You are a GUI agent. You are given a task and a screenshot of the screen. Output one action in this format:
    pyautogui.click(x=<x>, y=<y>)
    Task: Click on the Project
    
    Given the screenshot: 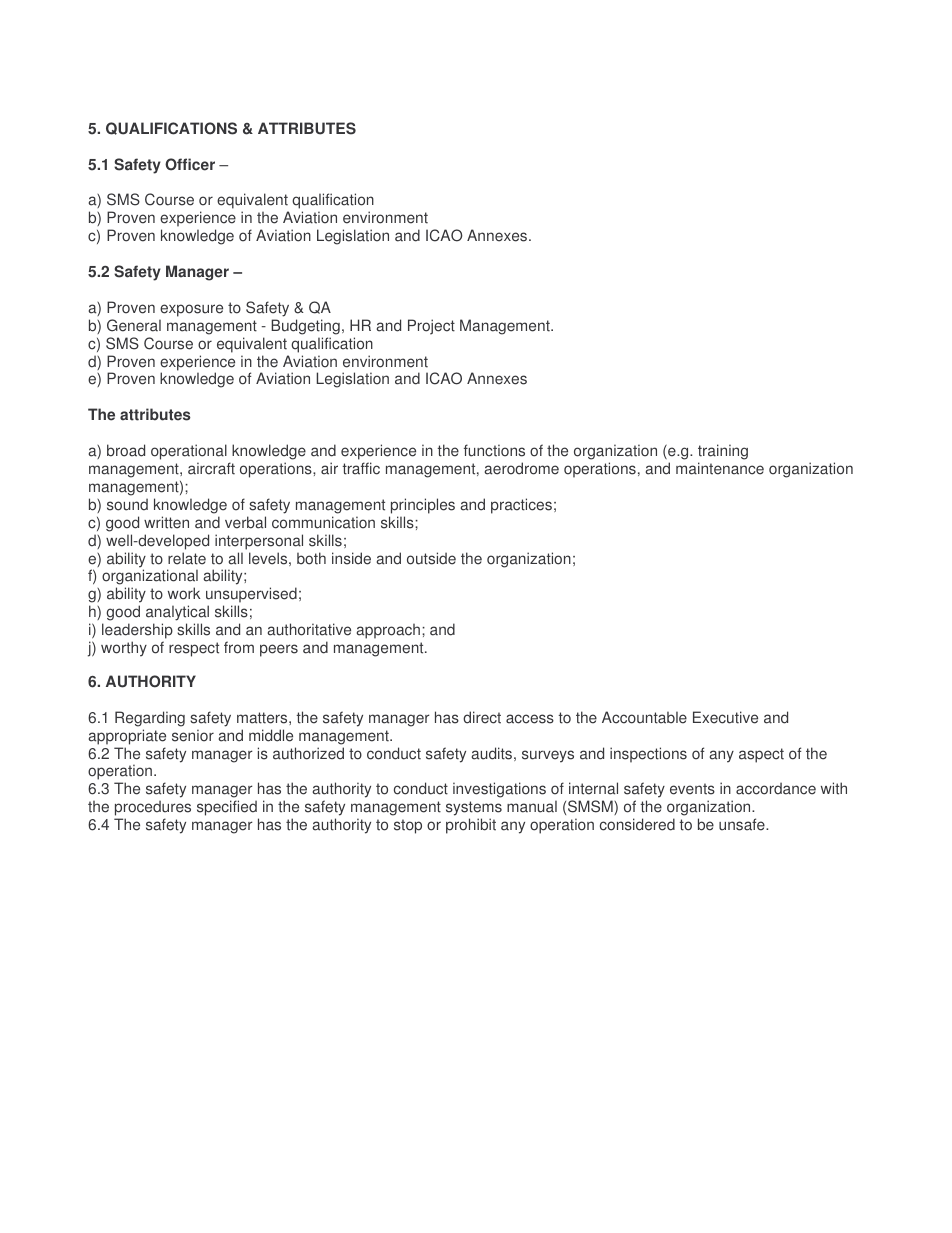 What is the action you would take?
    pyautogui.click(x=431, y=327)
